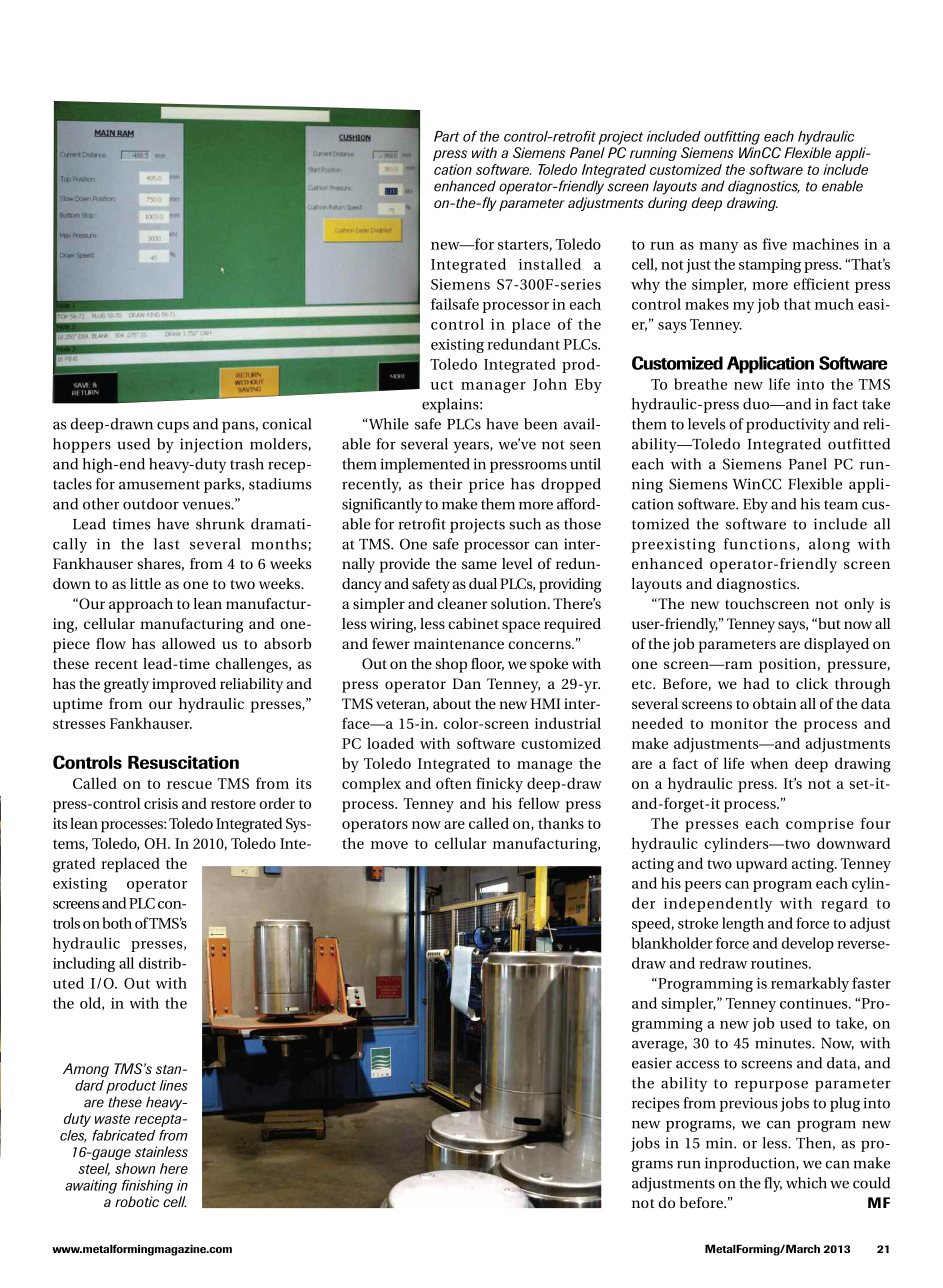 The height and width of the screenshot is (1288, 943). I want to click on finishing, so click(147, 1187).
